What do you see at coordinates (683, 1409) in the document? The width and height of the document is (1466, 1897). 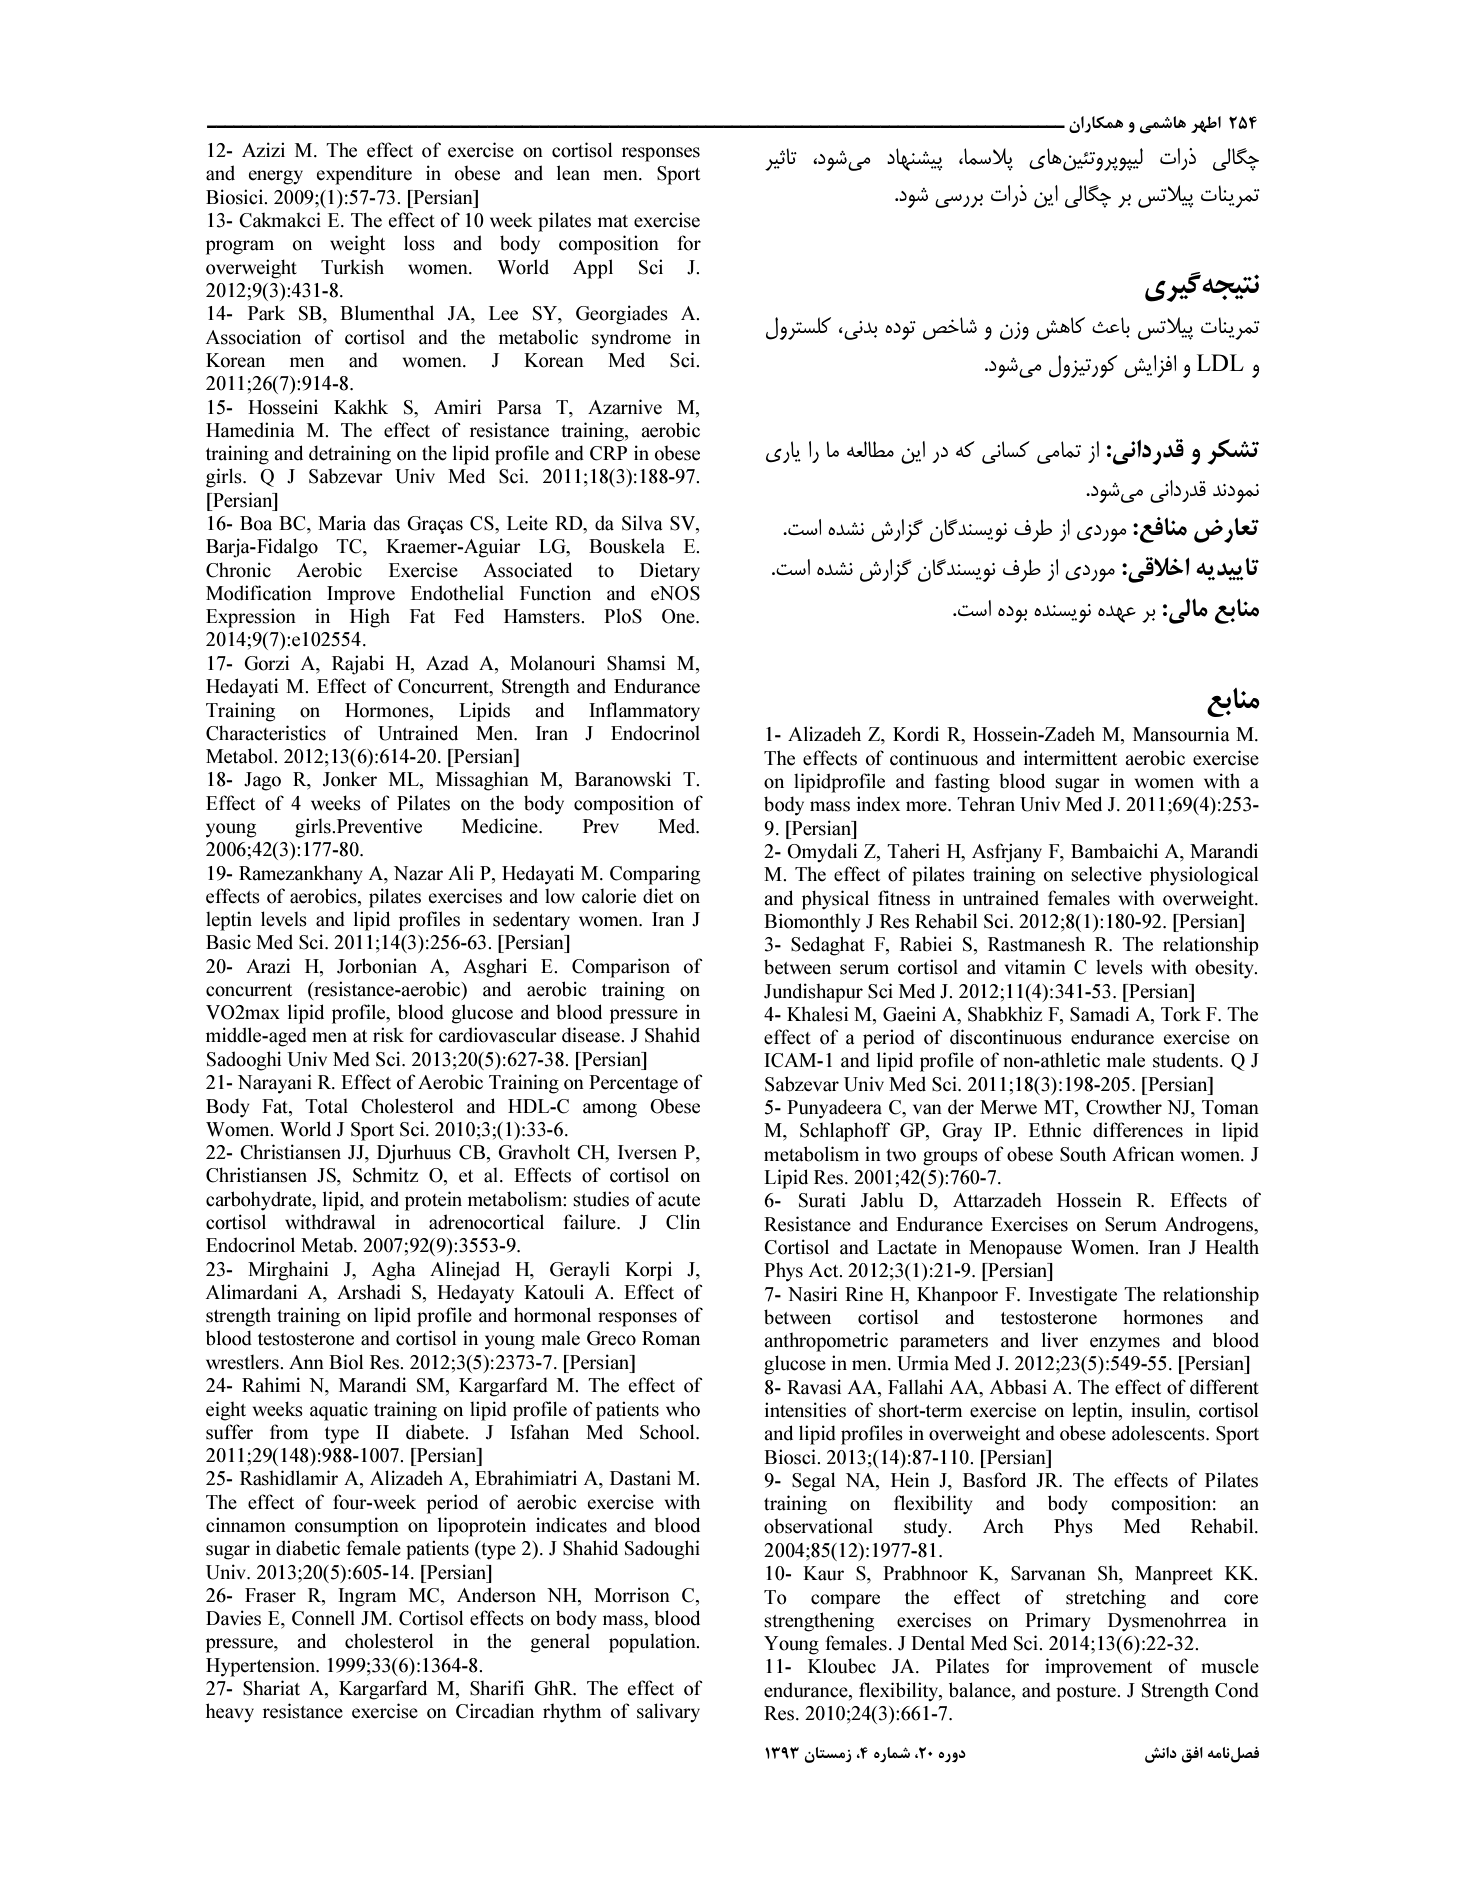 I see `who` at bounding box center [683, 1409].
